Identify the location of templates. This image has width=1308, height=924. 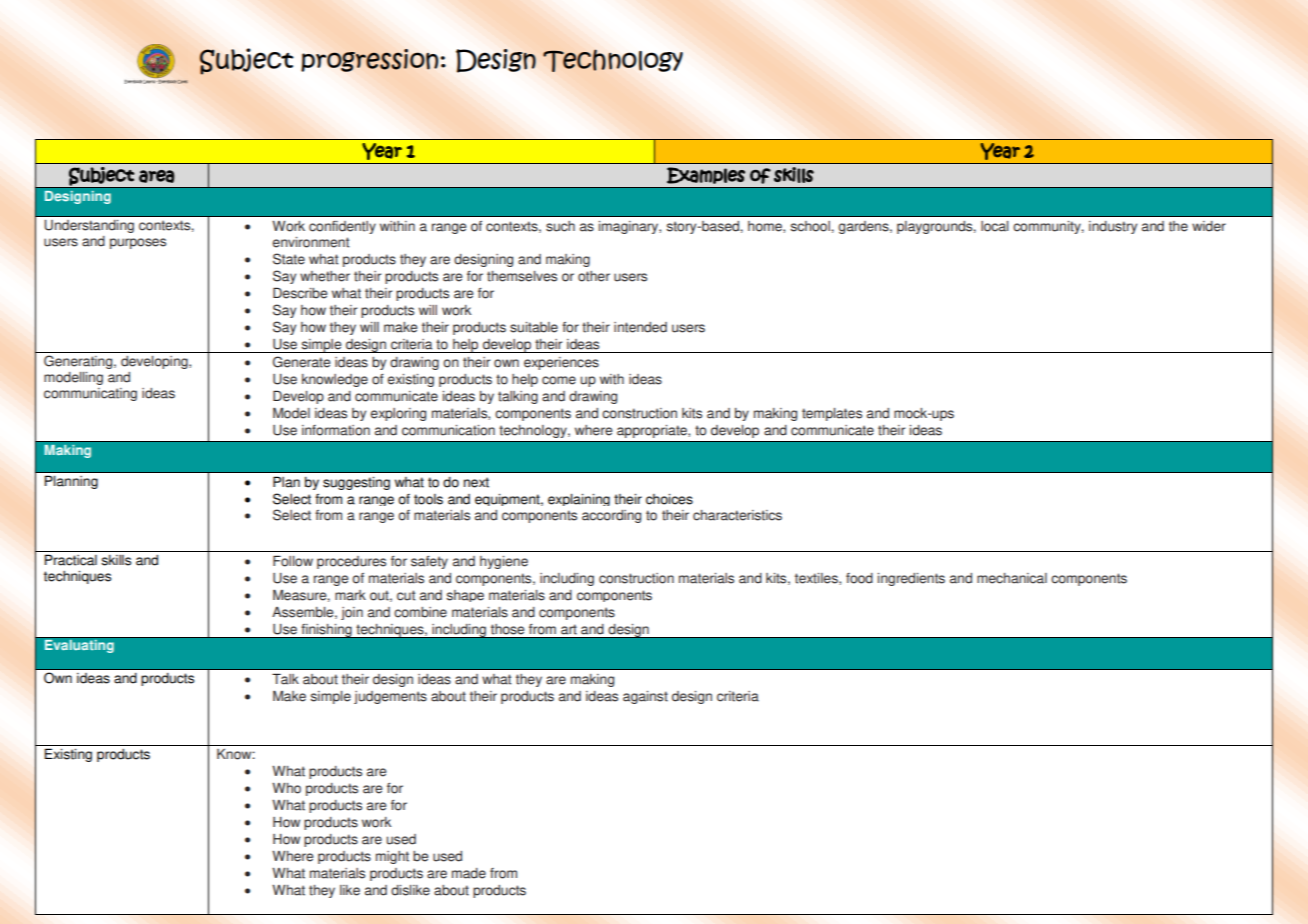
(832, 414).
